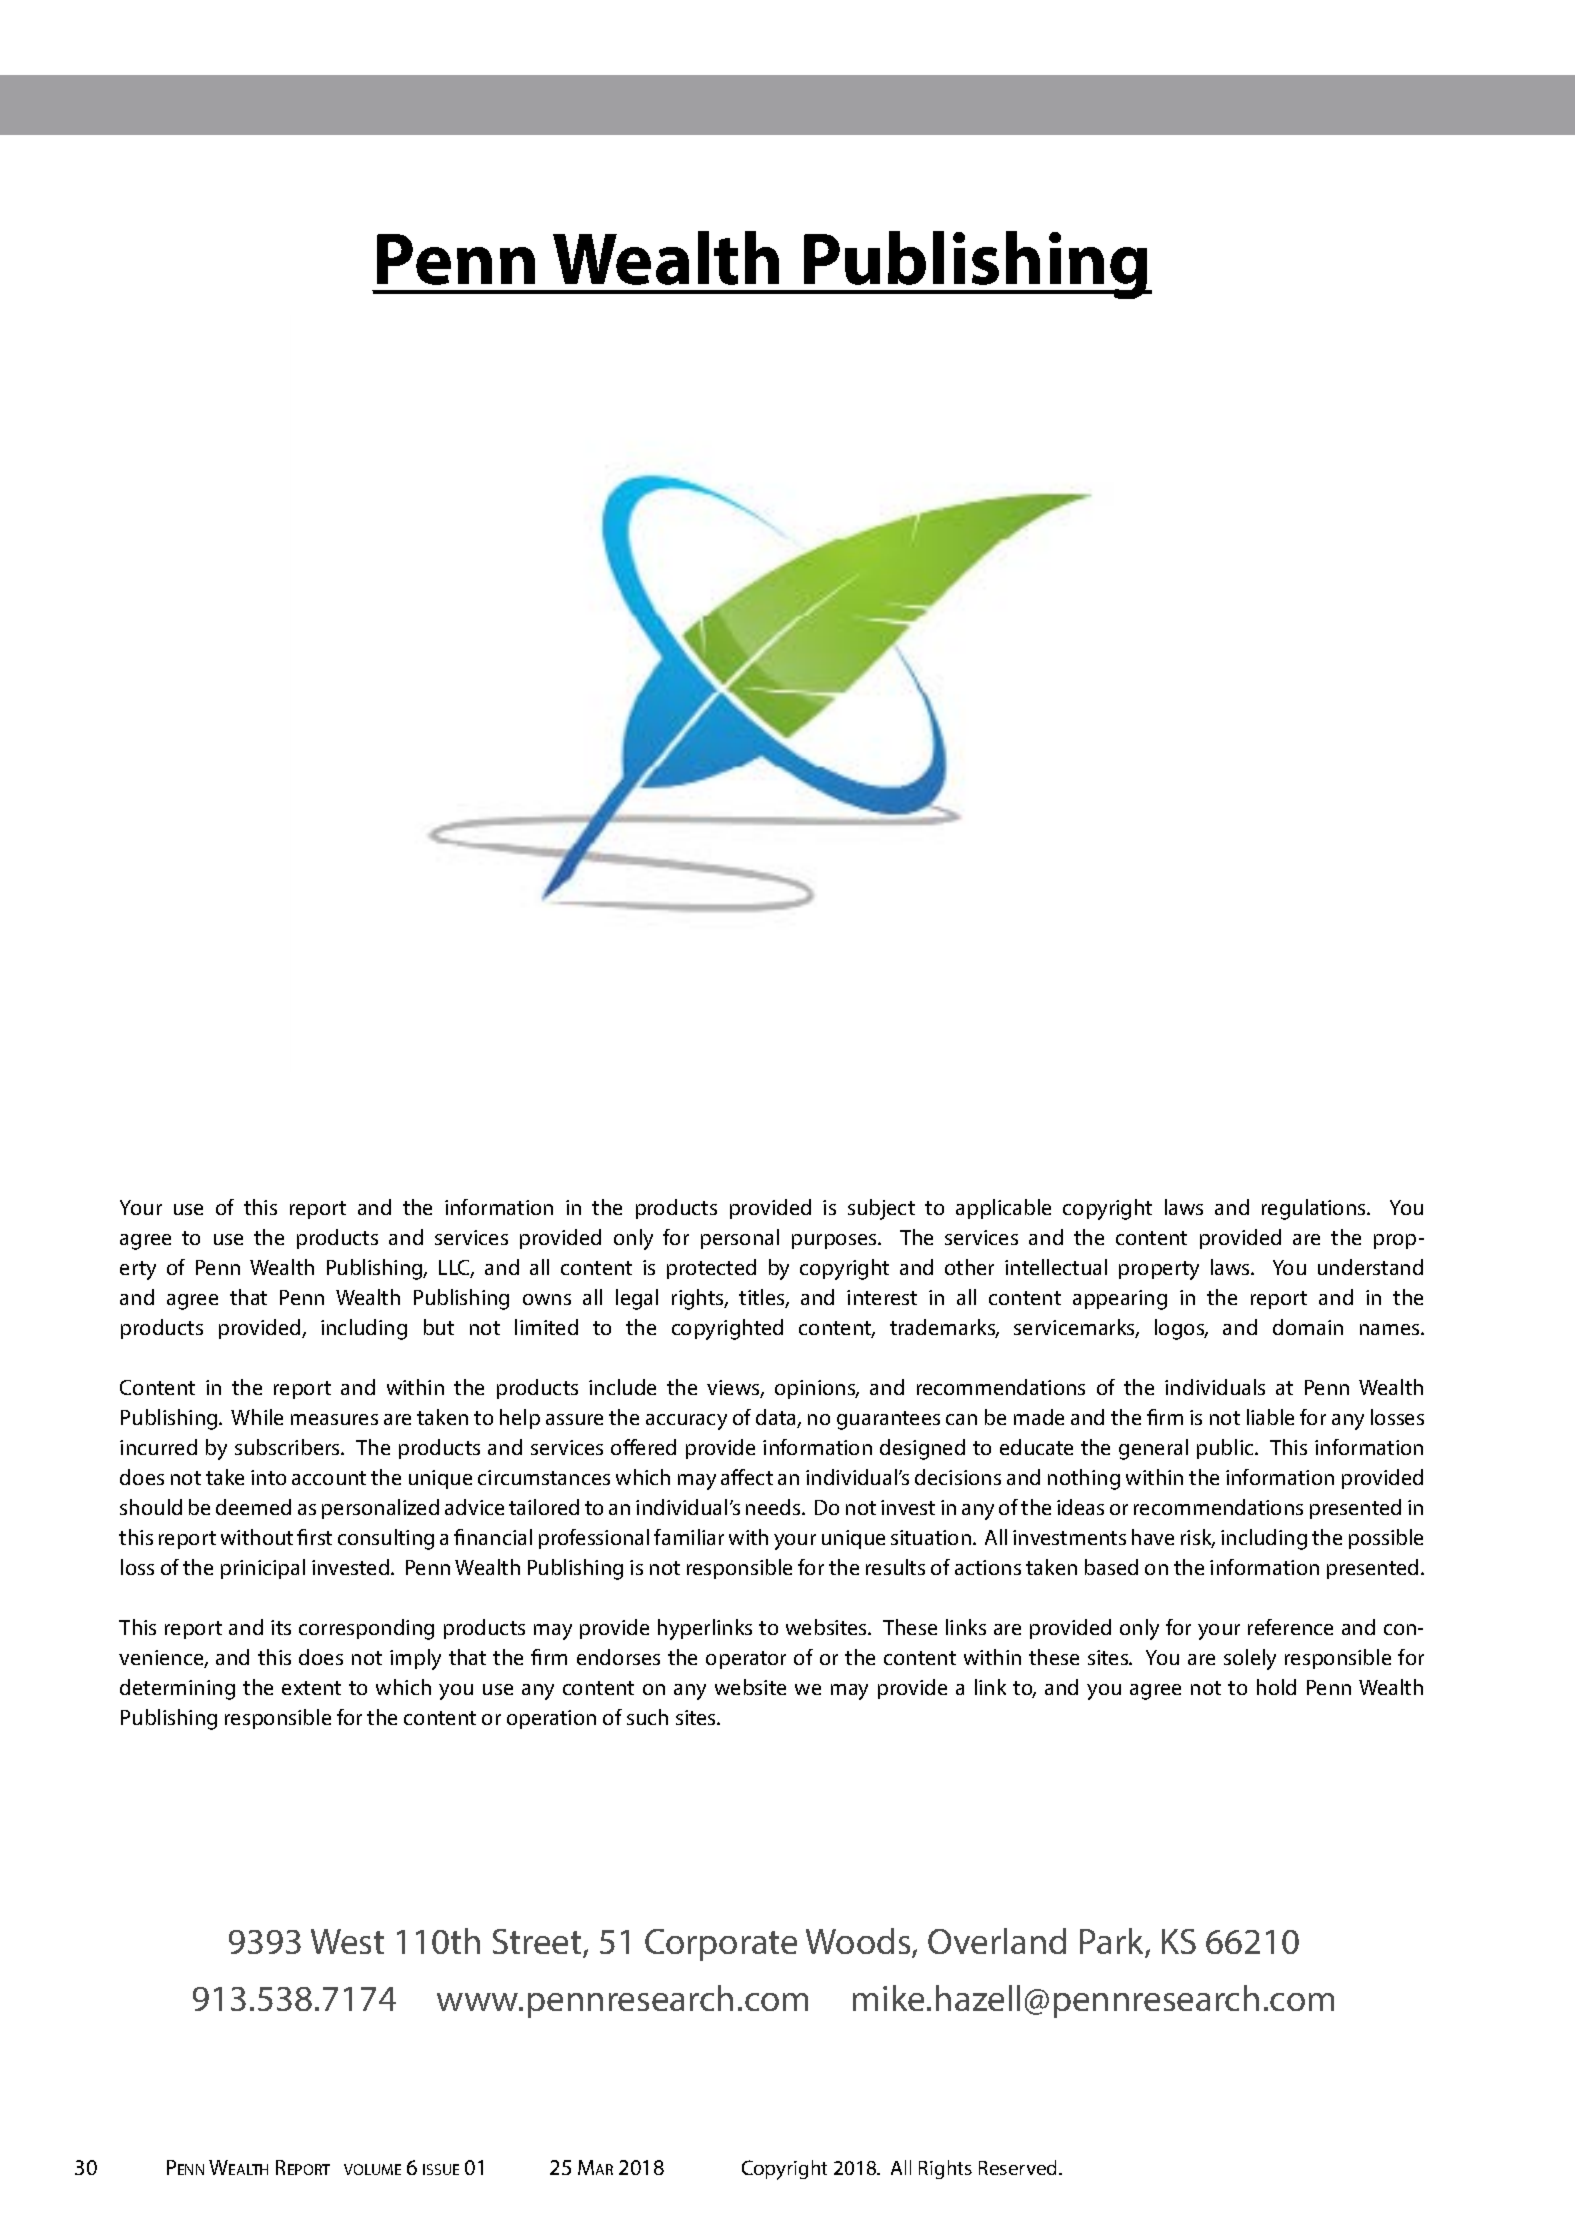 This image has width=1575, height=2228. What do you see at coordinates (311, 1688) in the image?
I see `extent` at bounding box center [311, 1688].
